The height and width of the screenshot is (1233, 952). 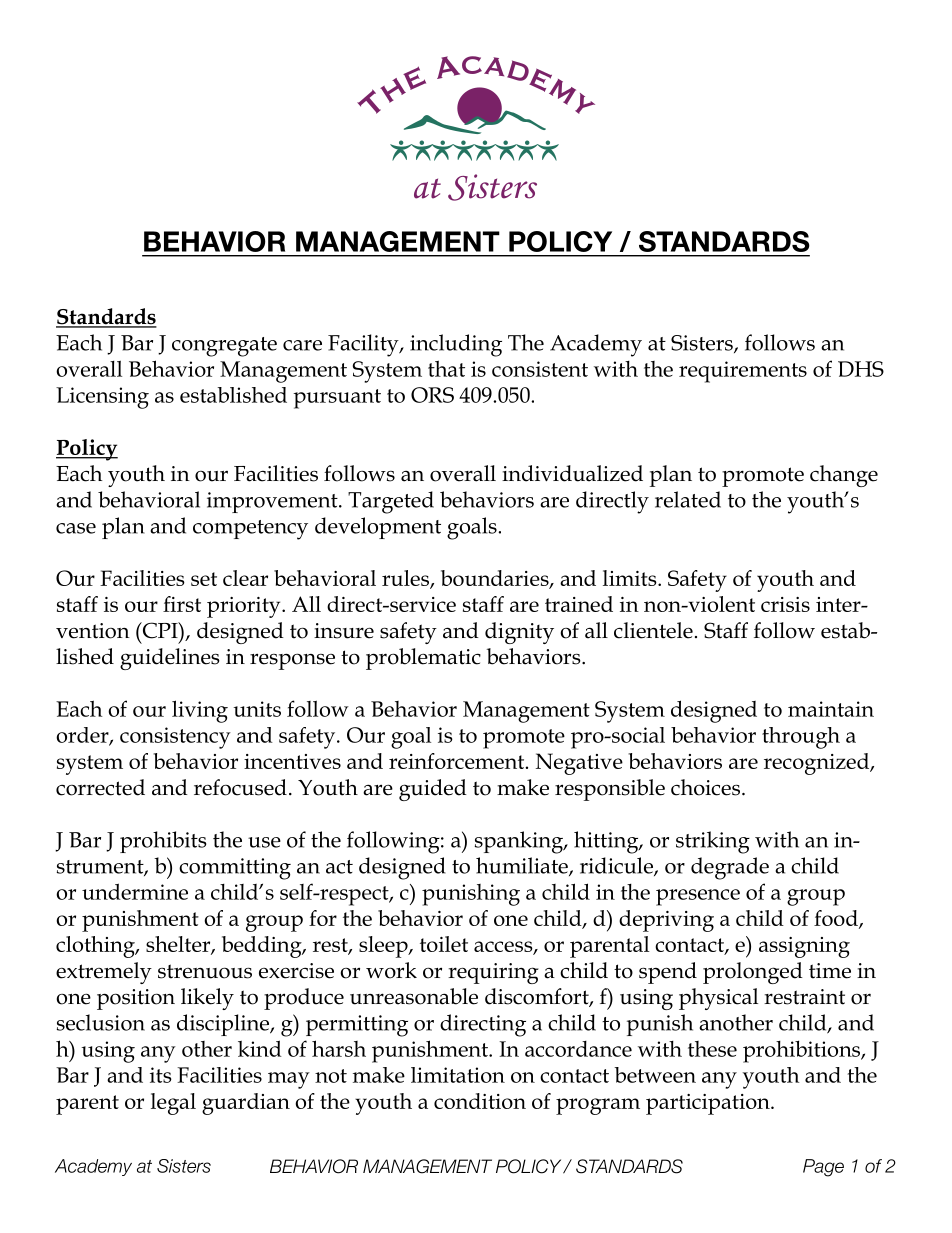 What do you see at coordinates (163, 842) in the screenshot?
I see `prohibits` at bounding box center [163, 842].
